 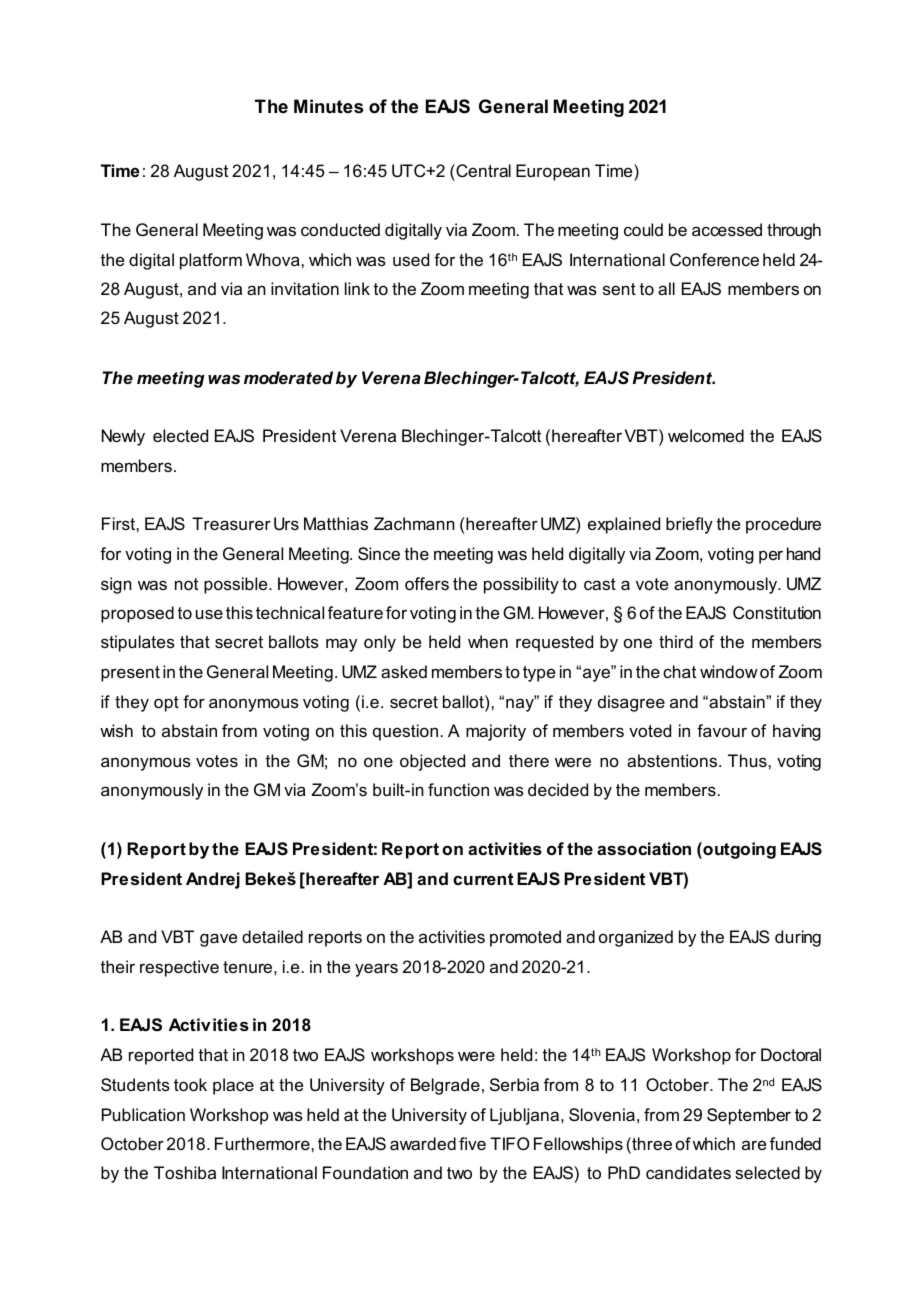 What do you see at coordinates (483, 879) in the screenshot?
I see `current` at bounding box center [483, 879].
